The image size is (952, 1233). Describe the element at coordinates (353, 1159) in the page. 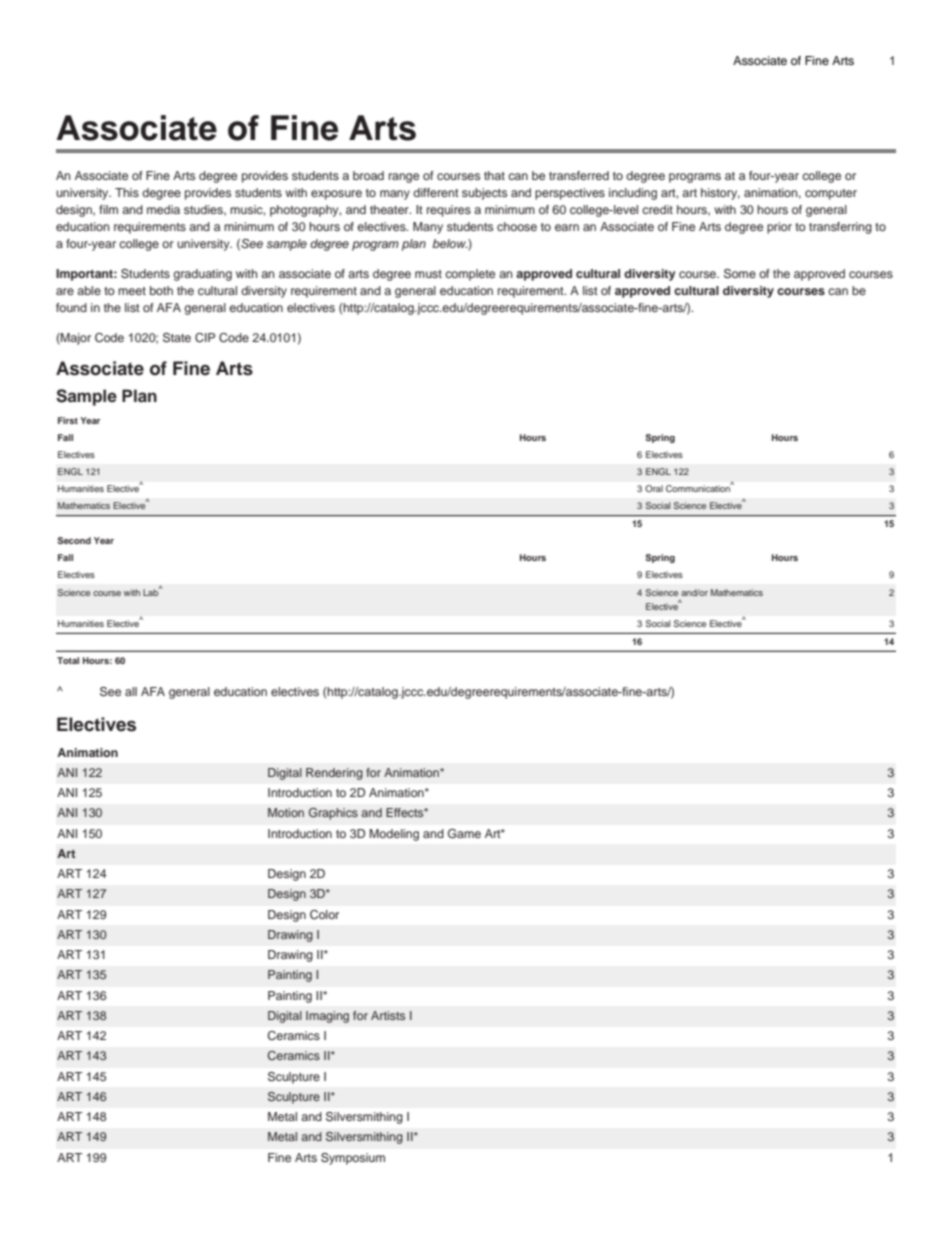

I see `Symposium` at that location.
